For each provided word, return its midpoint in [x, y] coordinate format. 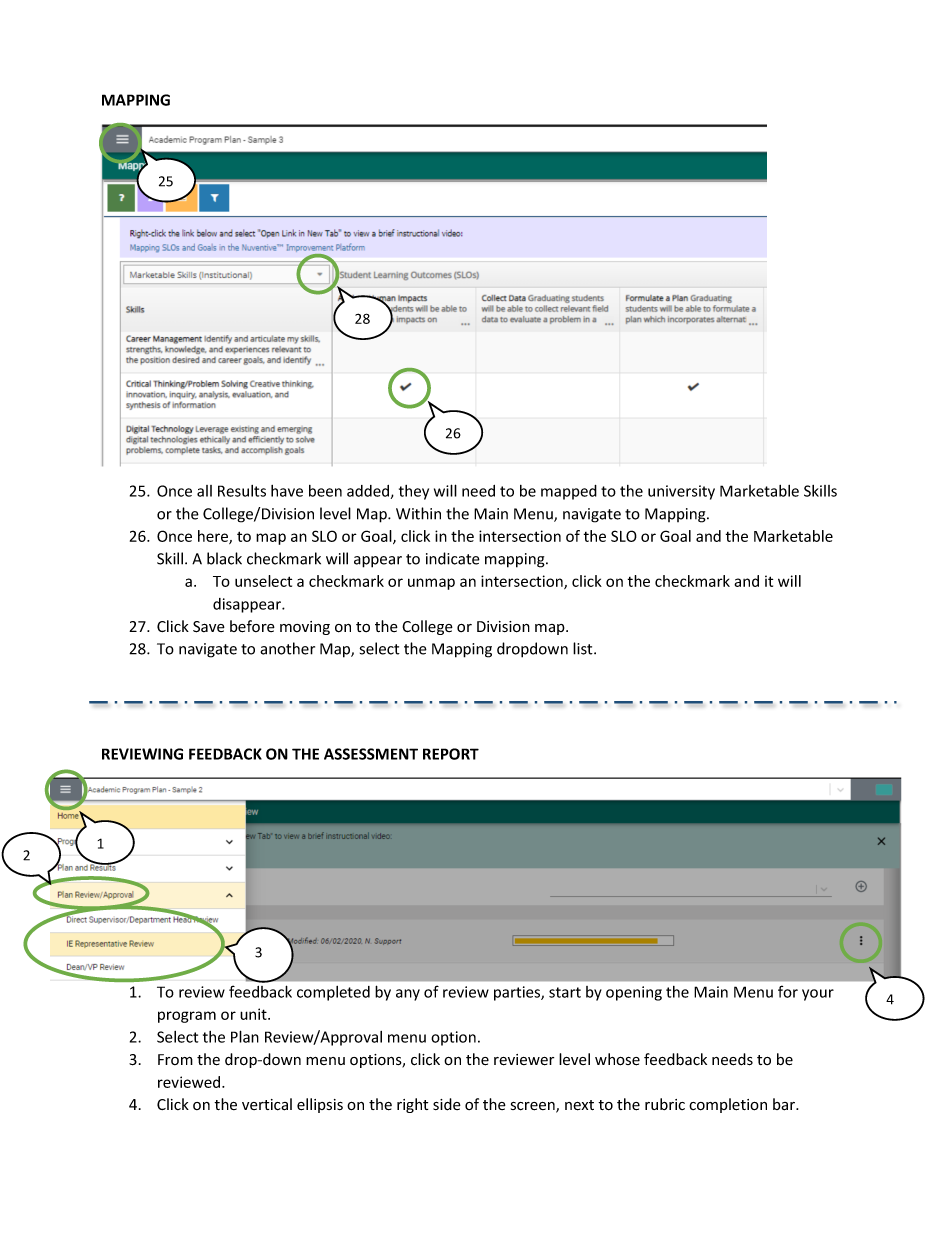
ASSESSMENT [371, 754]
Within [418, 513]
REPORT [451, 754]
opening [634, 993]
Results [242, 491]
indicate [453, 558]
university [681, 492]
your [818, 995]
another [287, 648]
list [584, 648]
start [565, 992]
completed [333, 993]
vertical [267, 1104]
